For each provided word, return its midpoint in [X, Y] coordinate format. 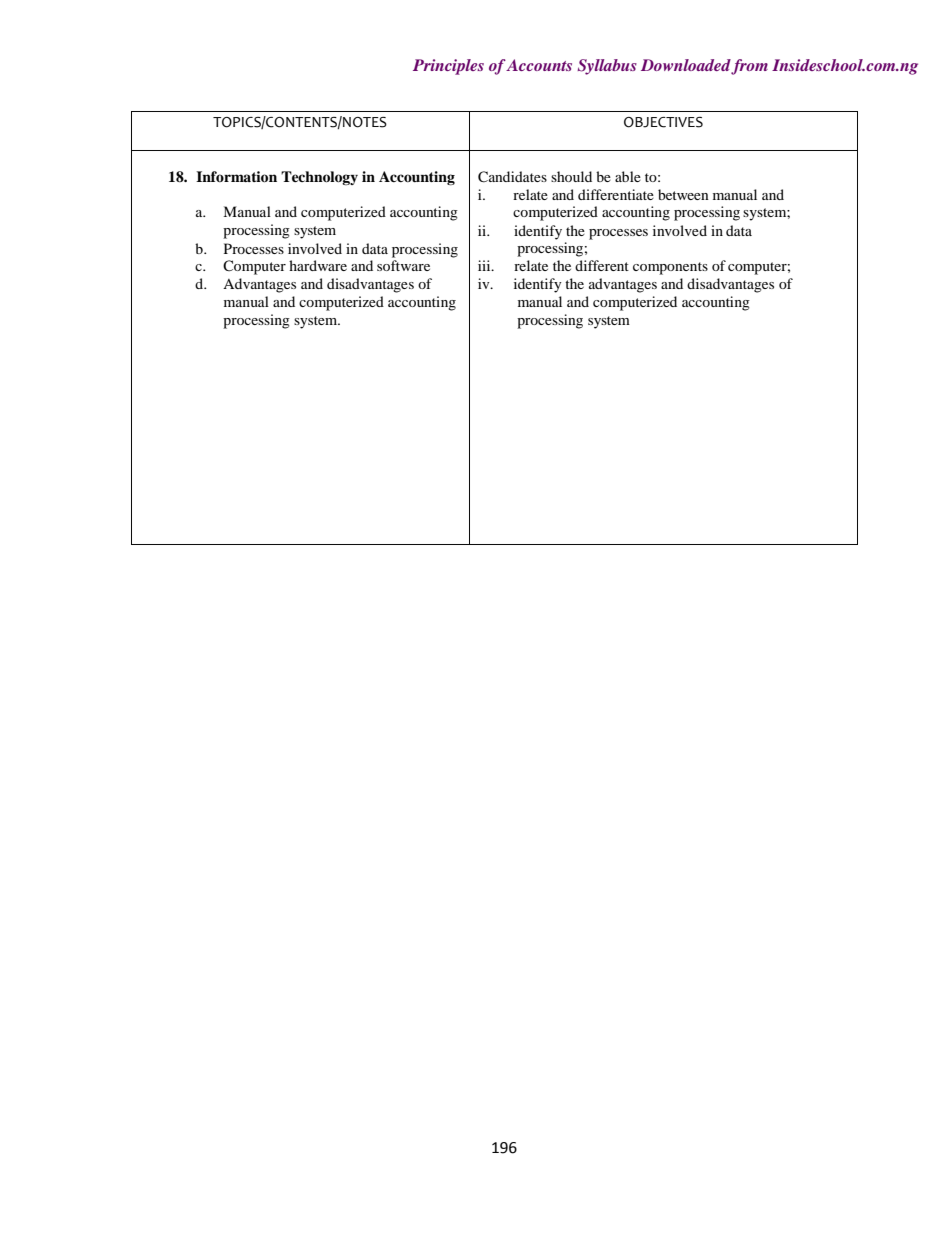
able [628, 176]
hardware [318, 265]
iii [485, 265]
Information [236, 177]
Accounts [539, 65]
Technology [319, 178]
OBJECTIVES [663, 122]
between [683, 194]
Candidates [512, 177]
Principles [448, 67]
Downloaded [686, 66]
